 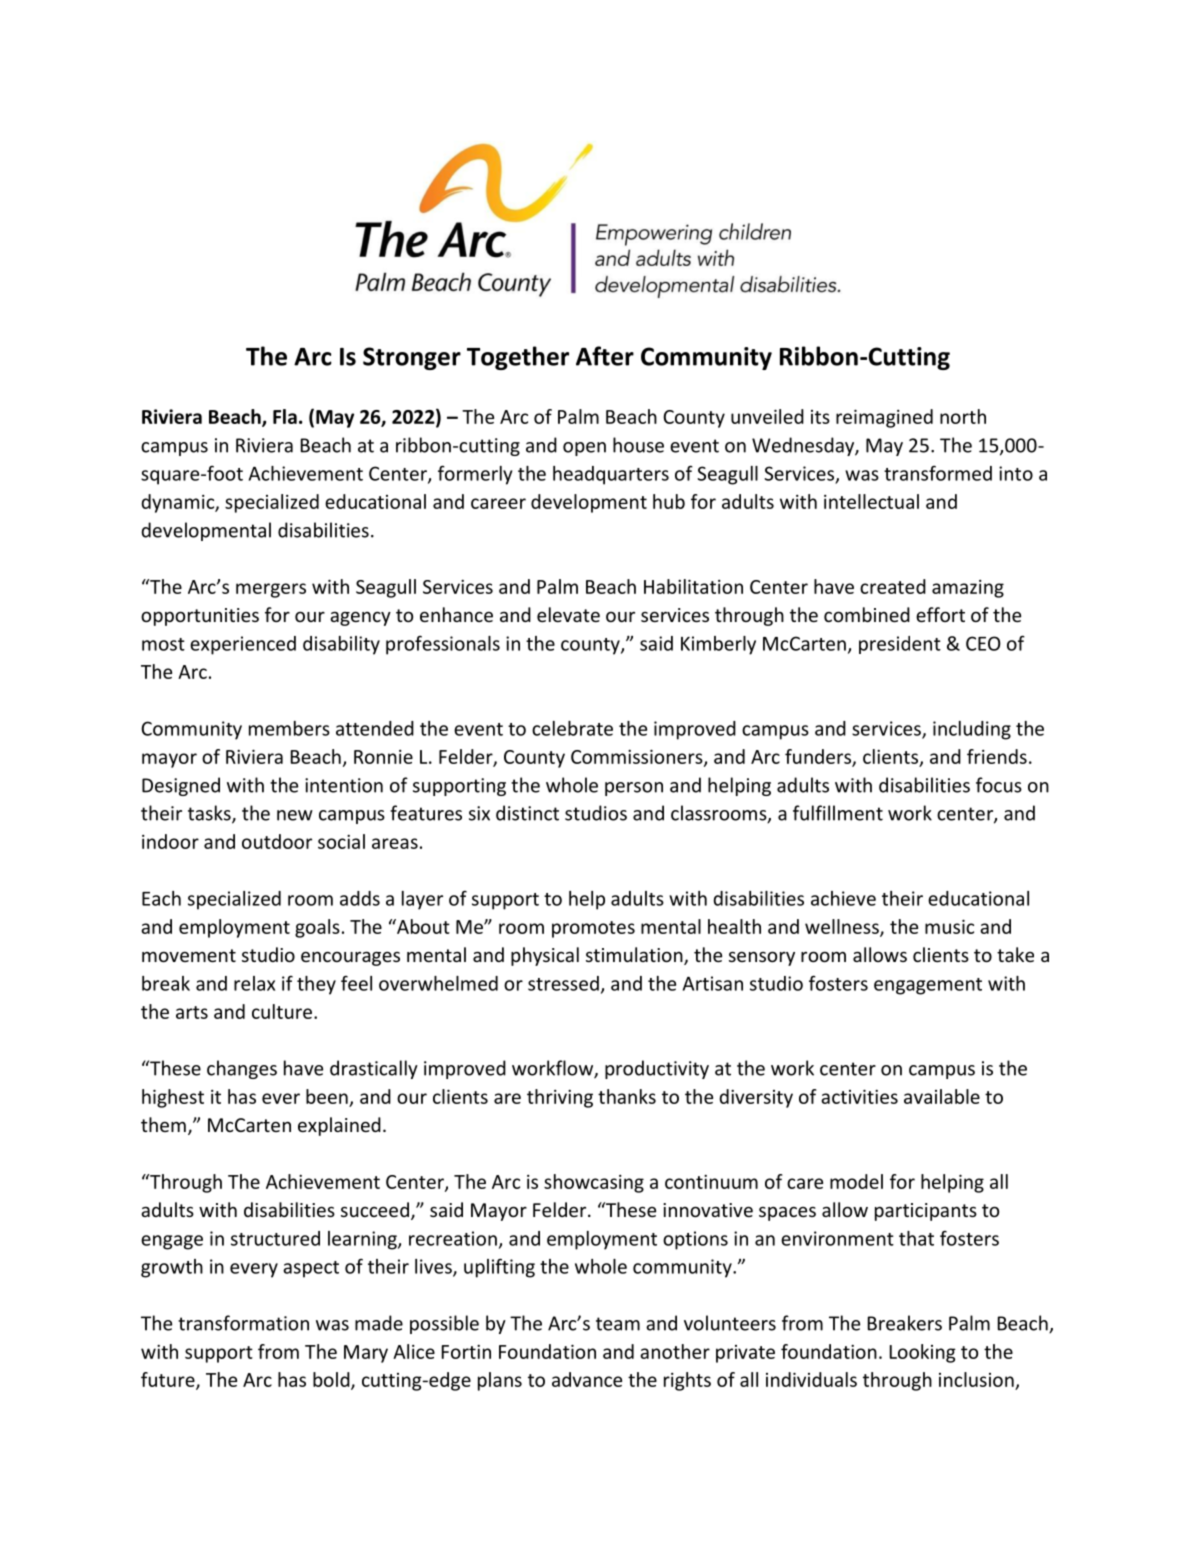 I want to click on reimagined, so click(x=884, y=418).
